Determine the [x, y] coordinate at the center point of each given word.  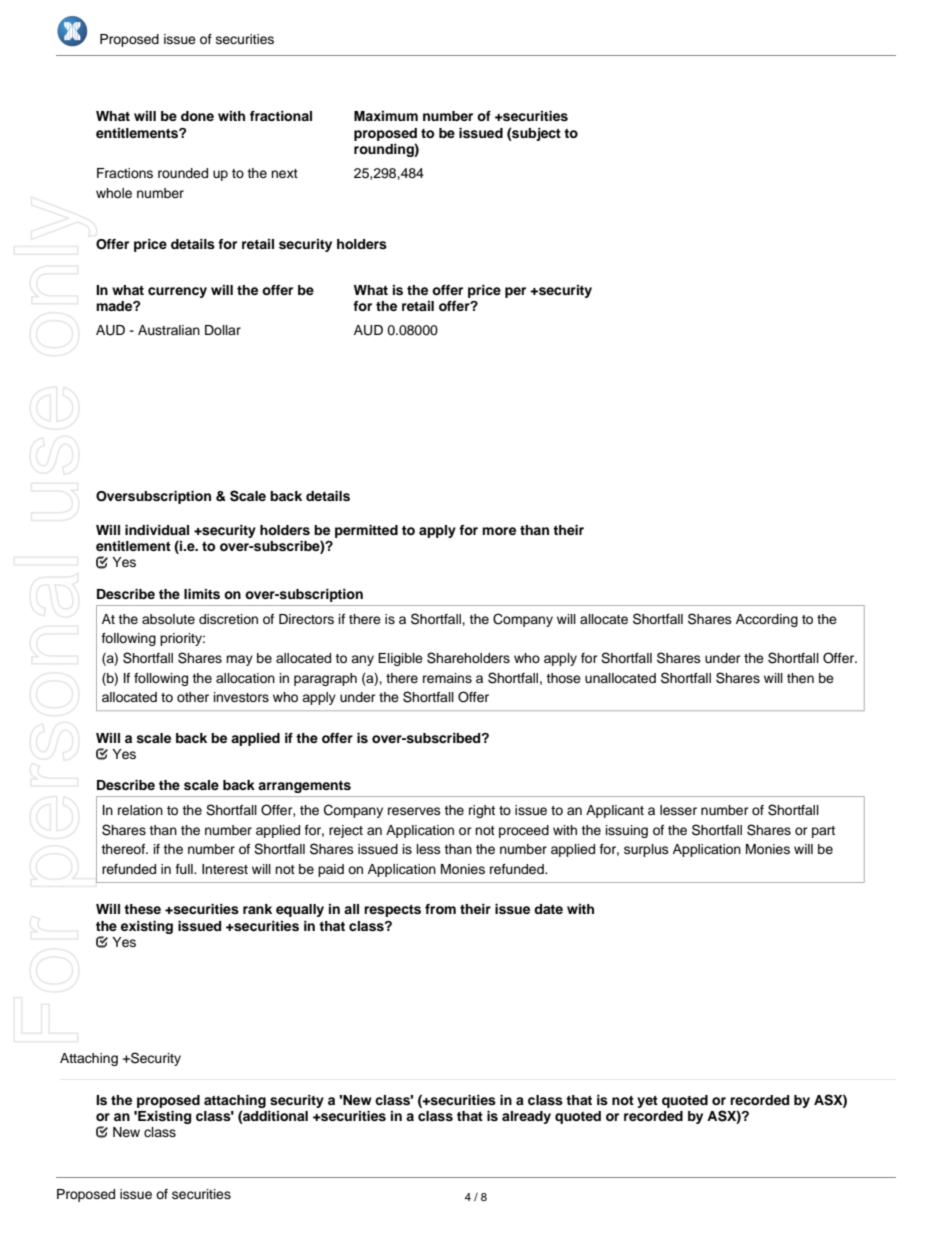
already [526, 1117]
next [284, 173]
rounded [183, 173]
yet [647, 1102]
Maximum [386, 116]
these [142, 909]
